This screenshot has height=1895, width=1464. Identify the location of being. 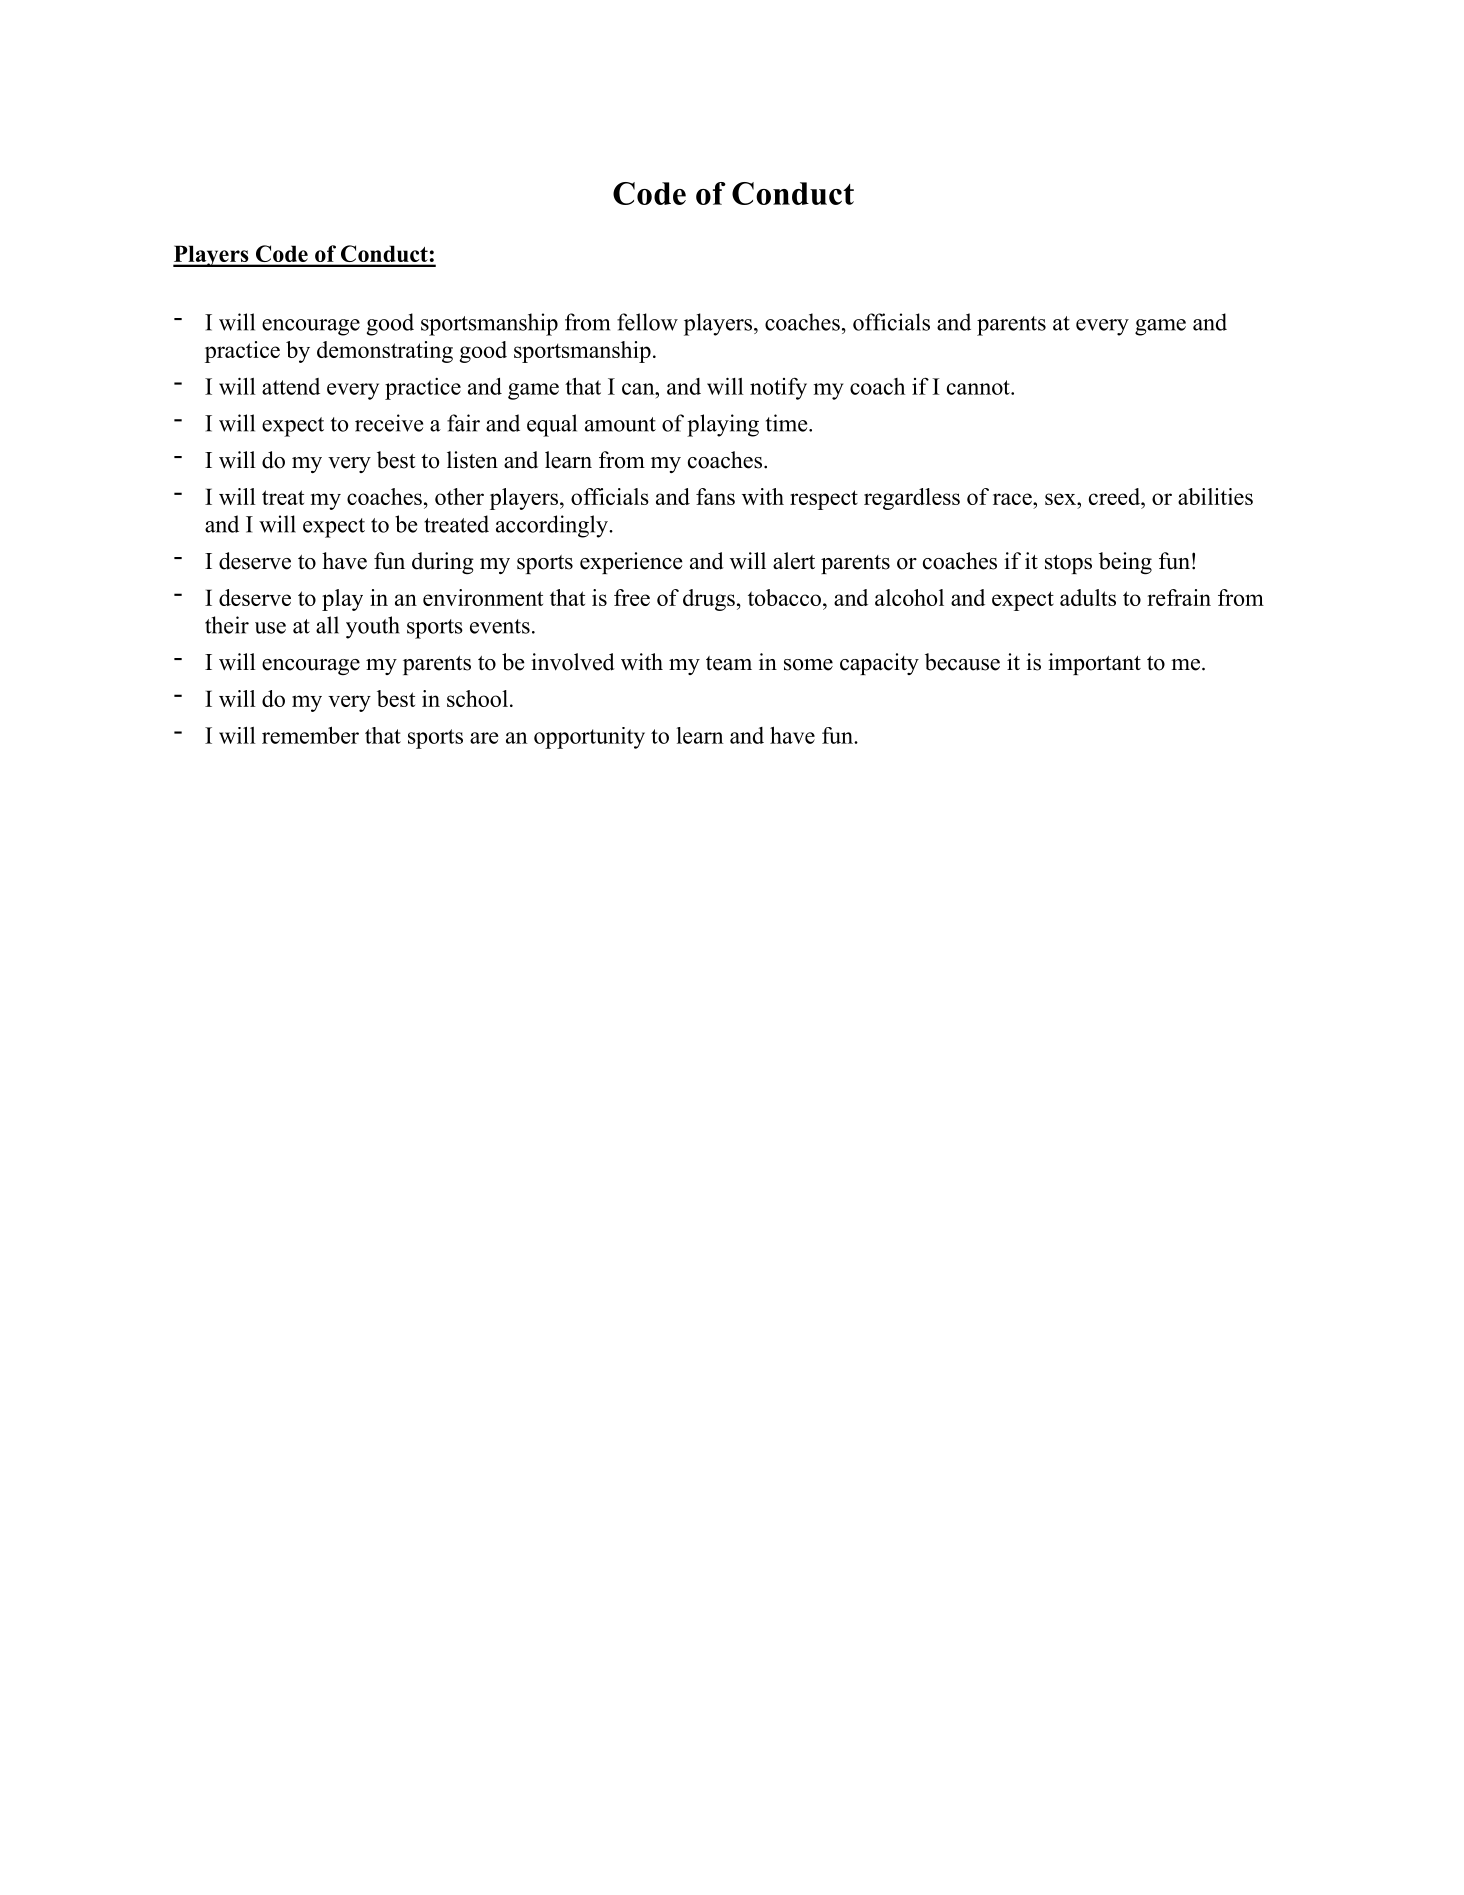
(1125, 563).
